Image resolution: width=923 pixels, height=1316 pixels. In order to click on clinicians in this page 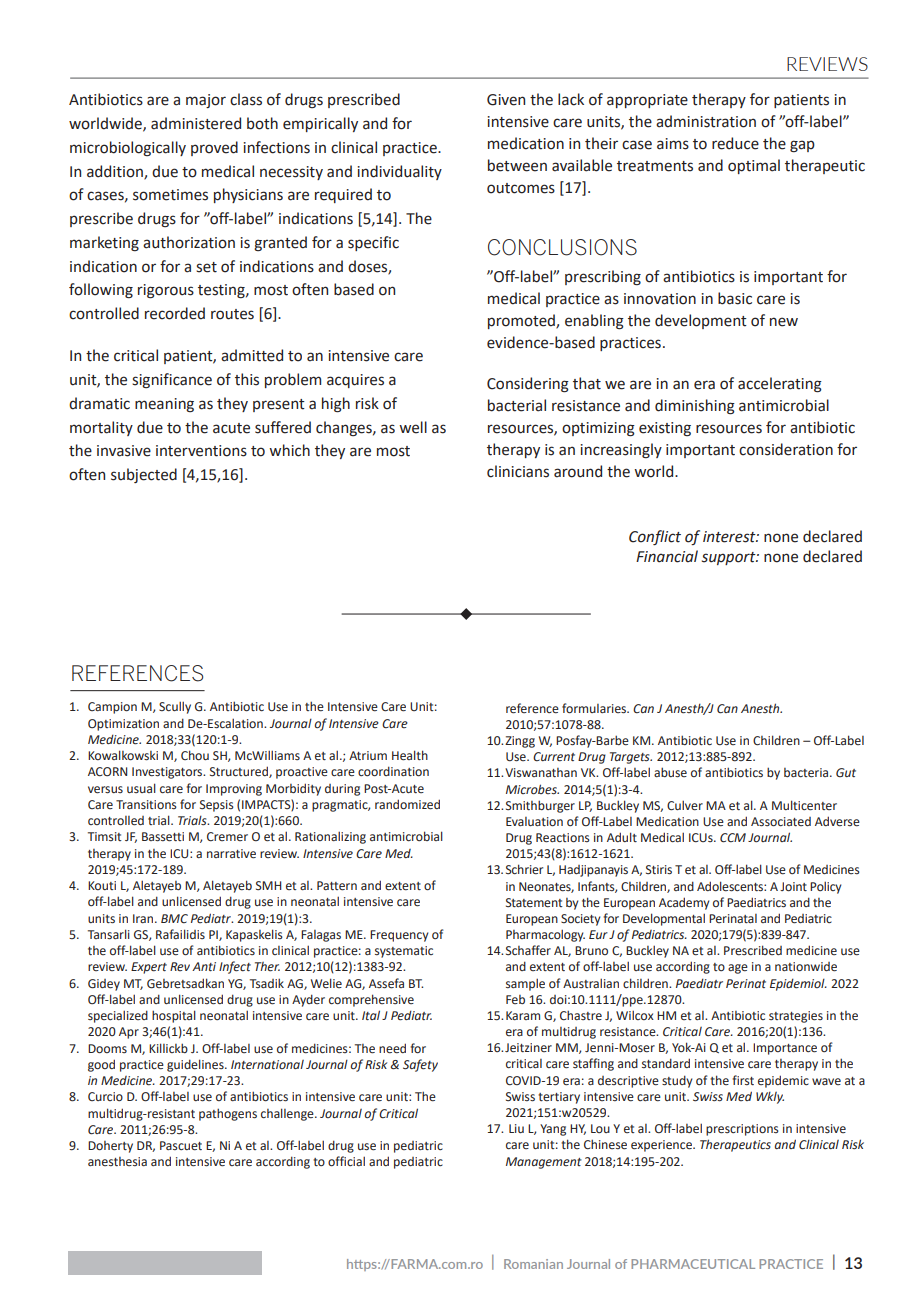, I will do `click(518, 471)`.
